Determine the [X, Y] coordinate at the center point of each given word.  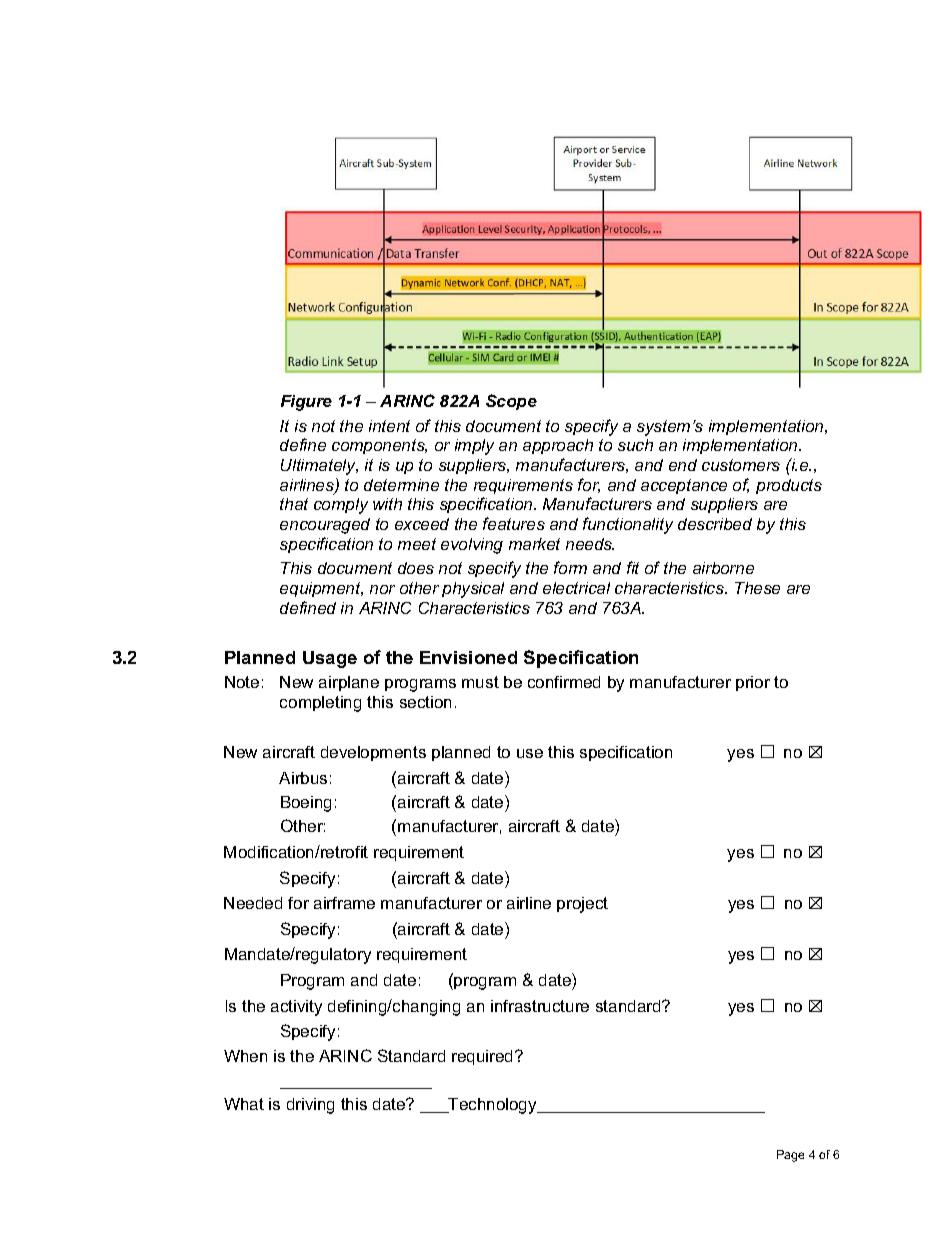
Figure [306, 403]
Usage [330, 659]
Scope [511, 402]
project [582, 905]
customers [741, 465]
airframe [344, 903]
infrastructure [540, 1006]
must [480, 682]
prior [753, 683]
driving [310, 1106]
